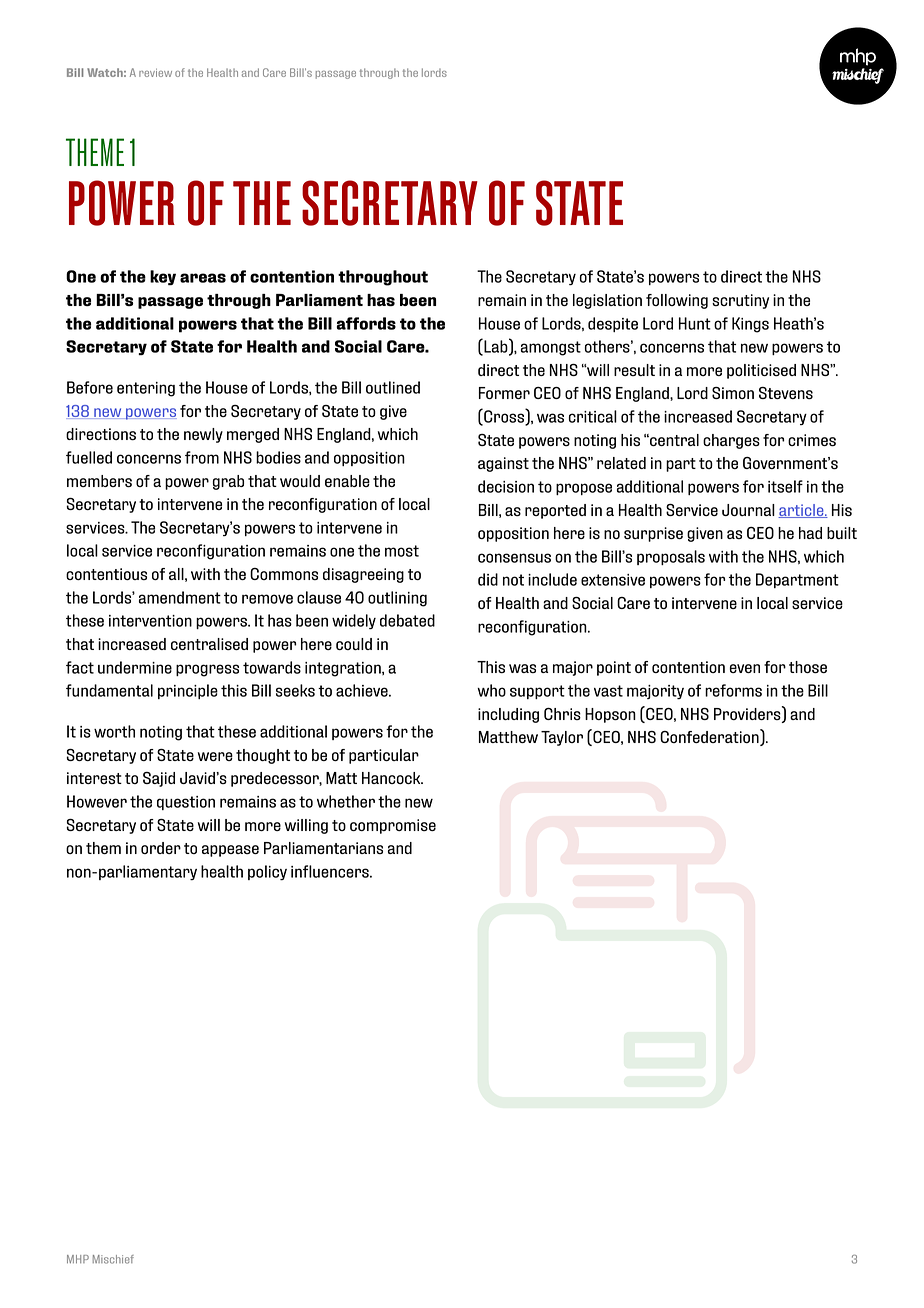  What do you see at coordinates (155, 73) in the screenshot?
I see `review` at bounding box center [155, 73].
